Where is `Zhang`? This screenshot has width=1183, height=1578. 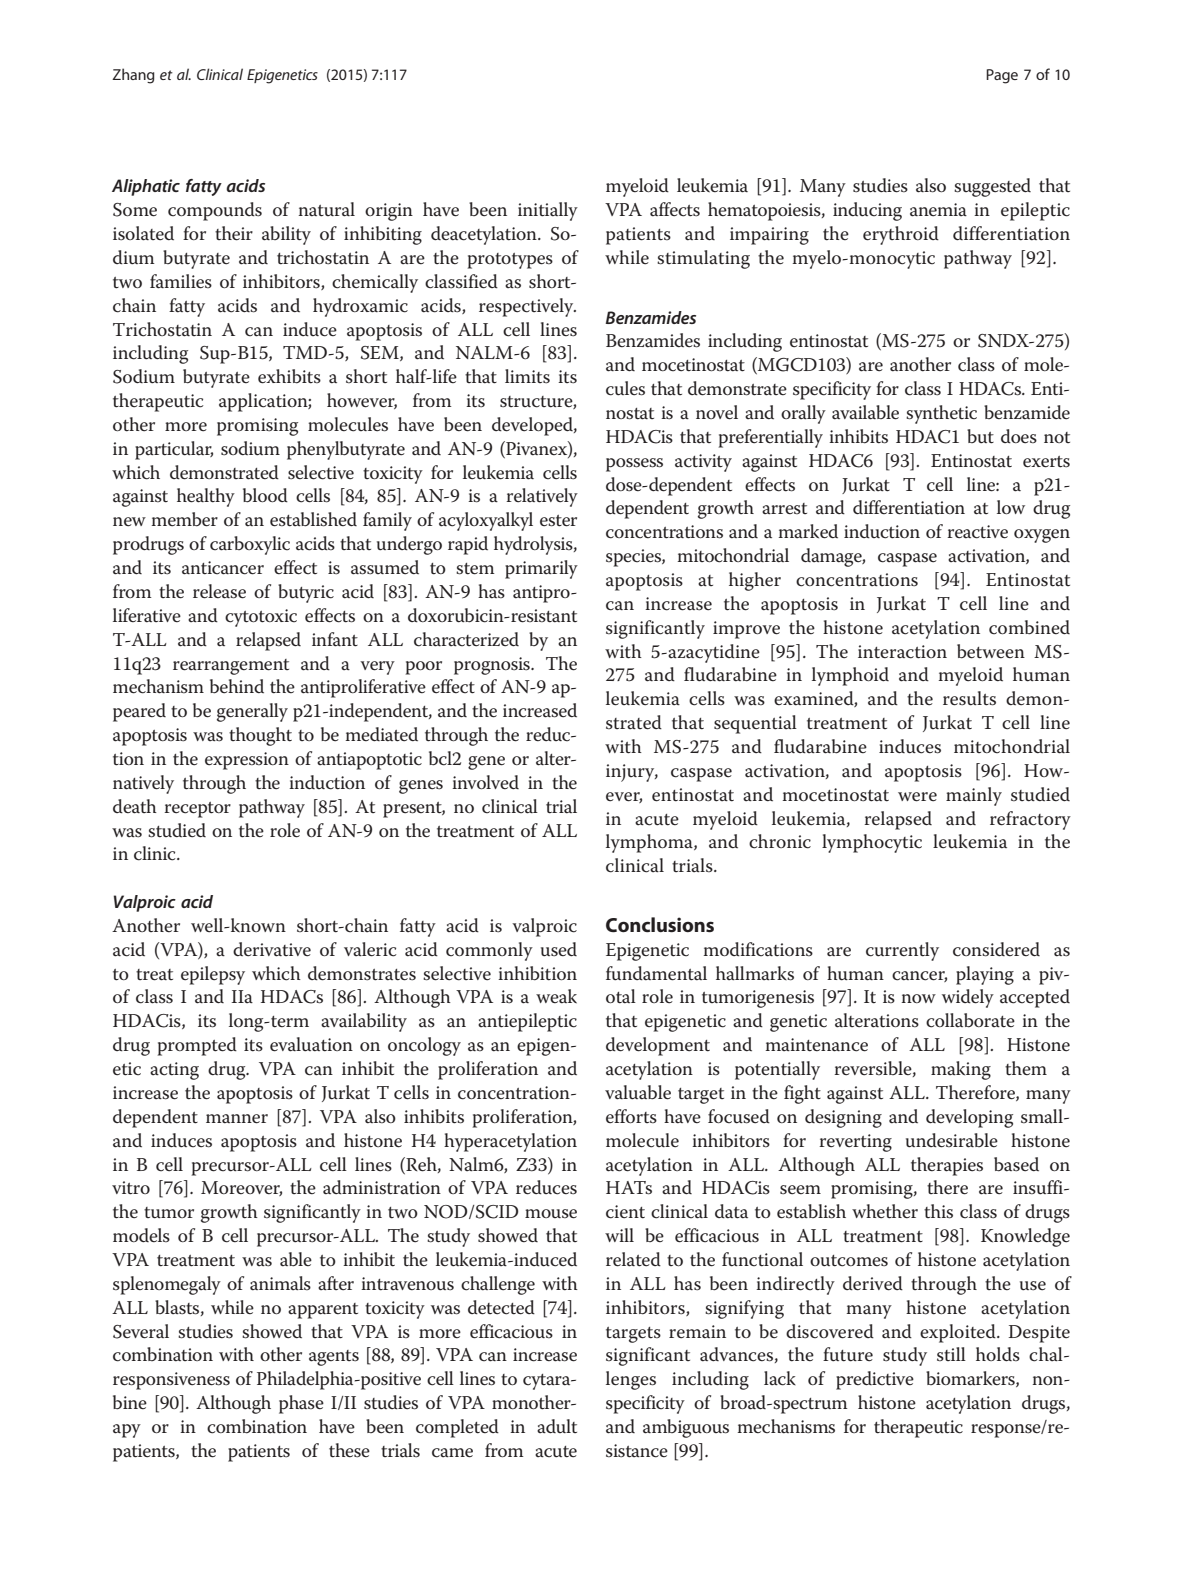 Zhang is located at coordinates (133, 76).
